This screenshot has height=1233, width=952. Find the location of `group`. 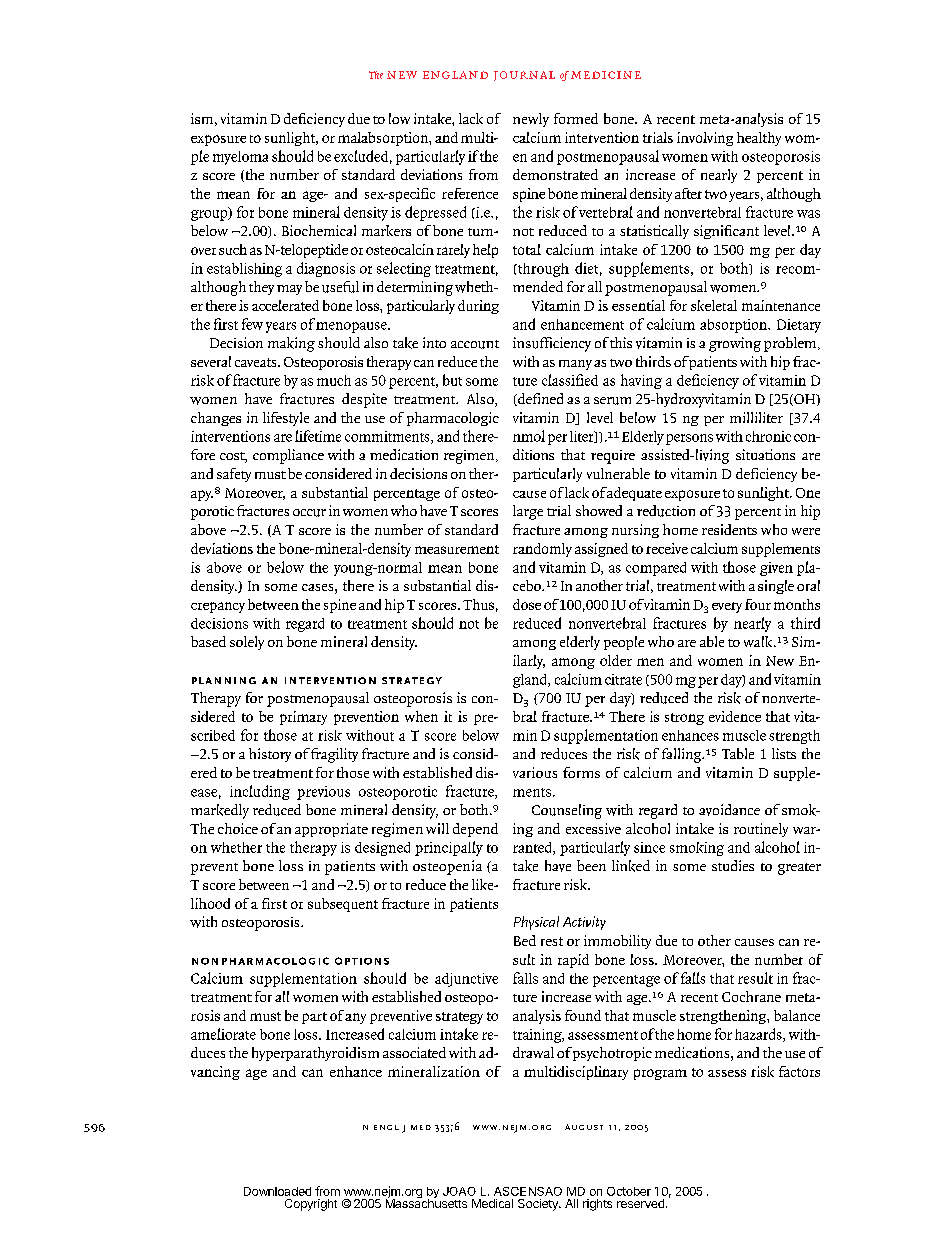

group is located at coordinates (210, 214).
